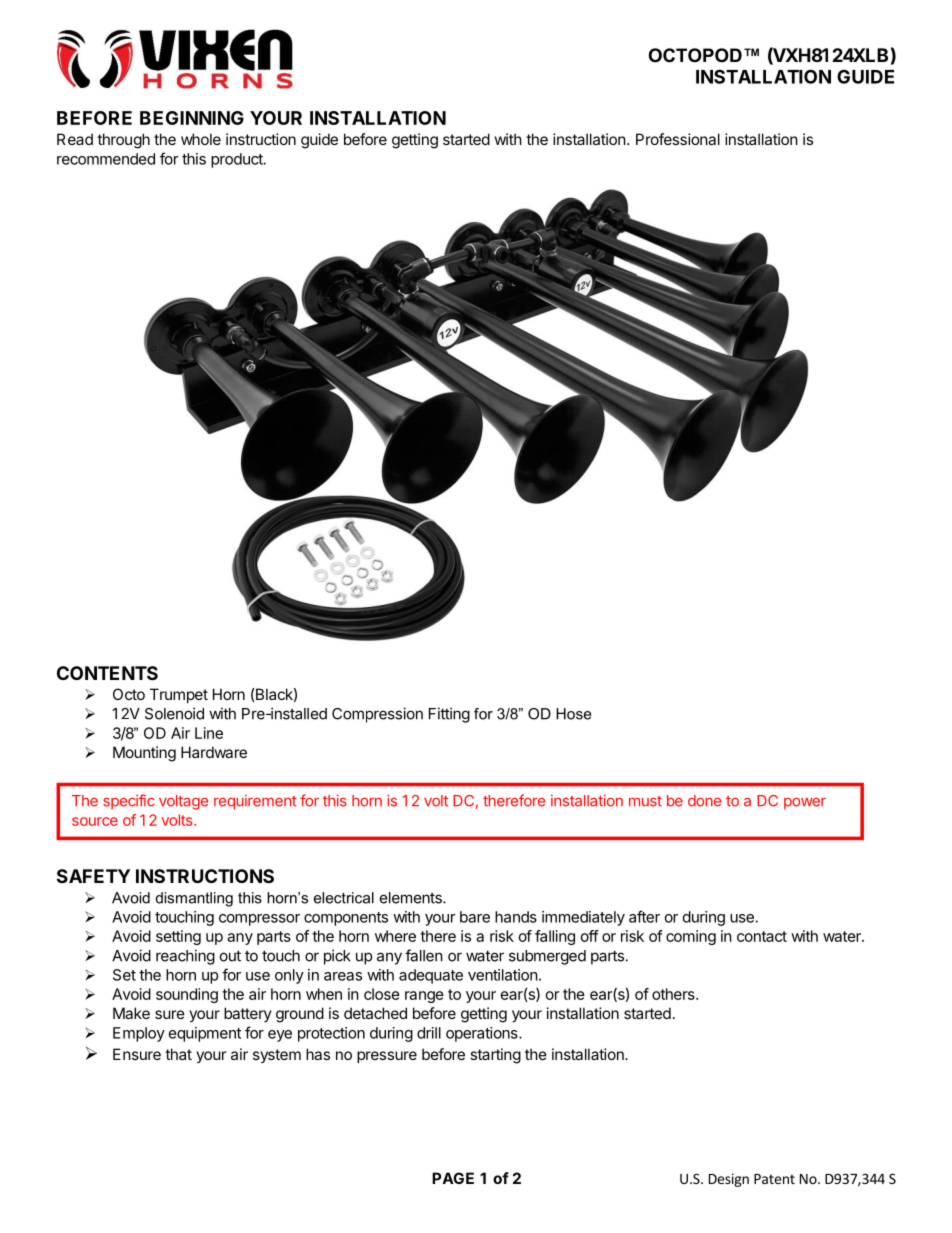 Image resolution: width=952 pixels, height=1233 pixels. I want to click on whole, so click(201, 139).
